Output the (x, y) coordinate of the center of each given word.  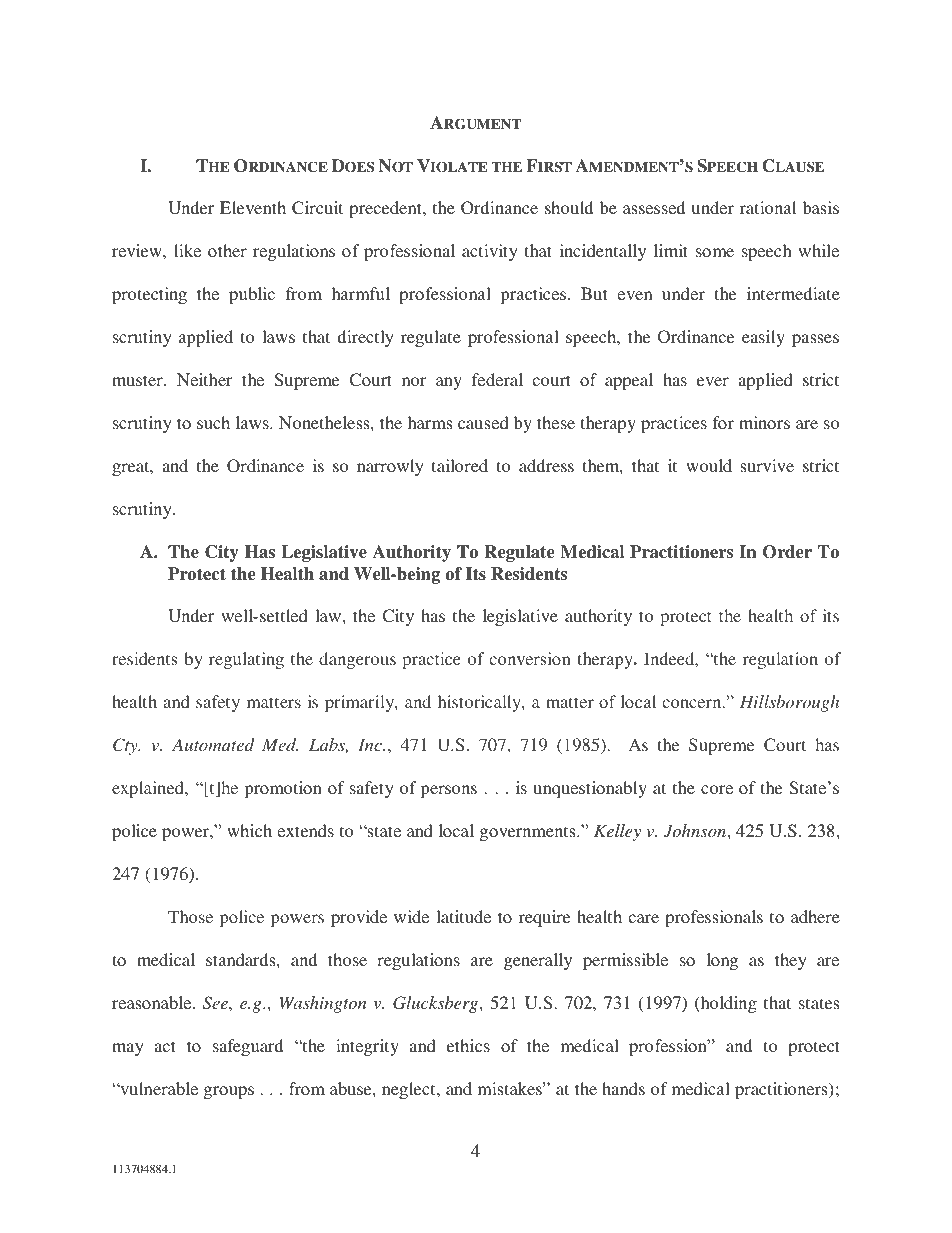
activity (490, 252)
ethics (468, 1045)
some (715, 252)
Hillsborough (789, 703)
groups (229, 1092)
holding (727, 1004)
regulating (246, 660)
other (227, 250)
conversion (530, 658)
